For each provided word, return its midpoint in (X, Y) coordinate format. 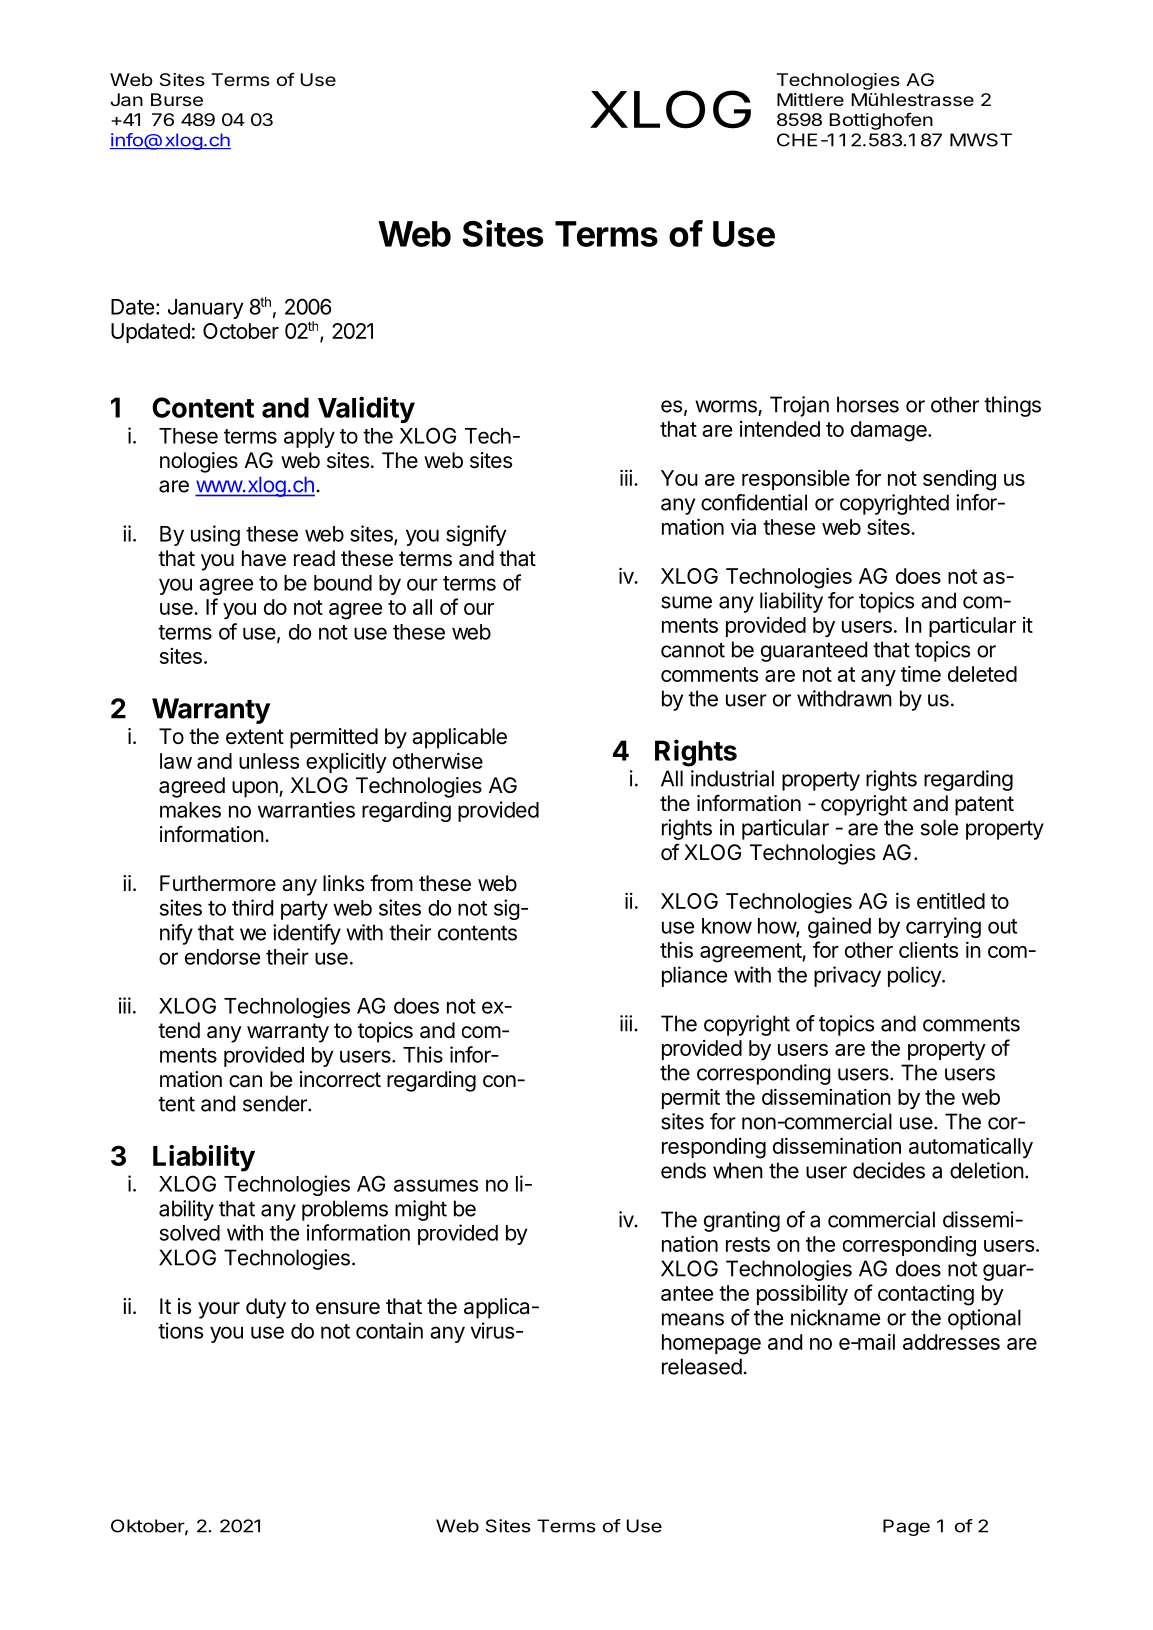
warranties (306, 809)
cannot (693, 650)
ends (683, 1170)
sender (276, 1103)
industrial (732, 778)
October (241, 331)
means (693, 1319)
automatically (971, 1147)
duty (266, 1308)
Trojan (799, 406)
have (264, 558)
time (921, 673)
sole (939, 827)
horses (868, 404)
